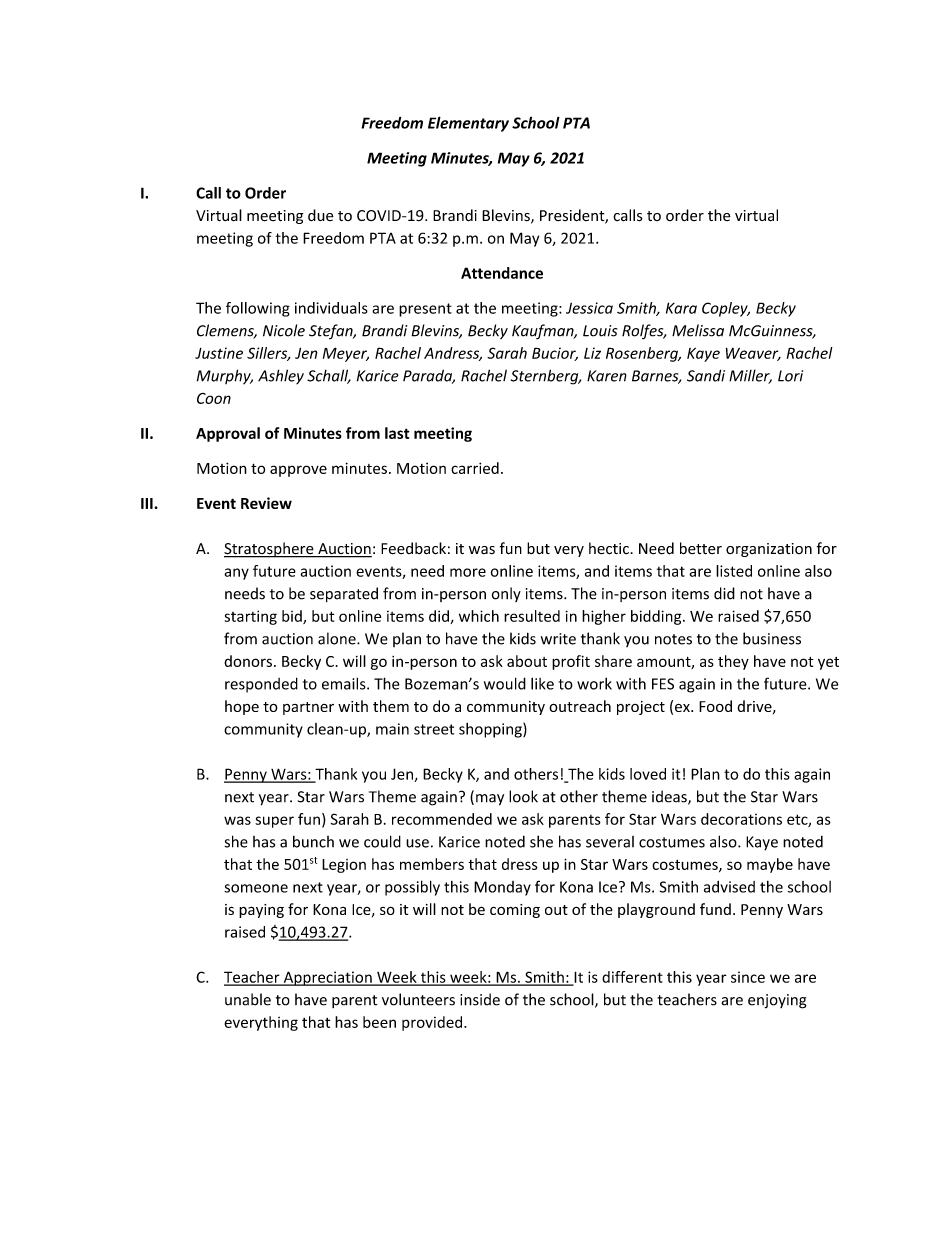 The height and width of the screenshot is (1233, 952). What do you see at coordinates (715, 706) in the screenshot?
I see `Food` at bounding box center [715, 706].
